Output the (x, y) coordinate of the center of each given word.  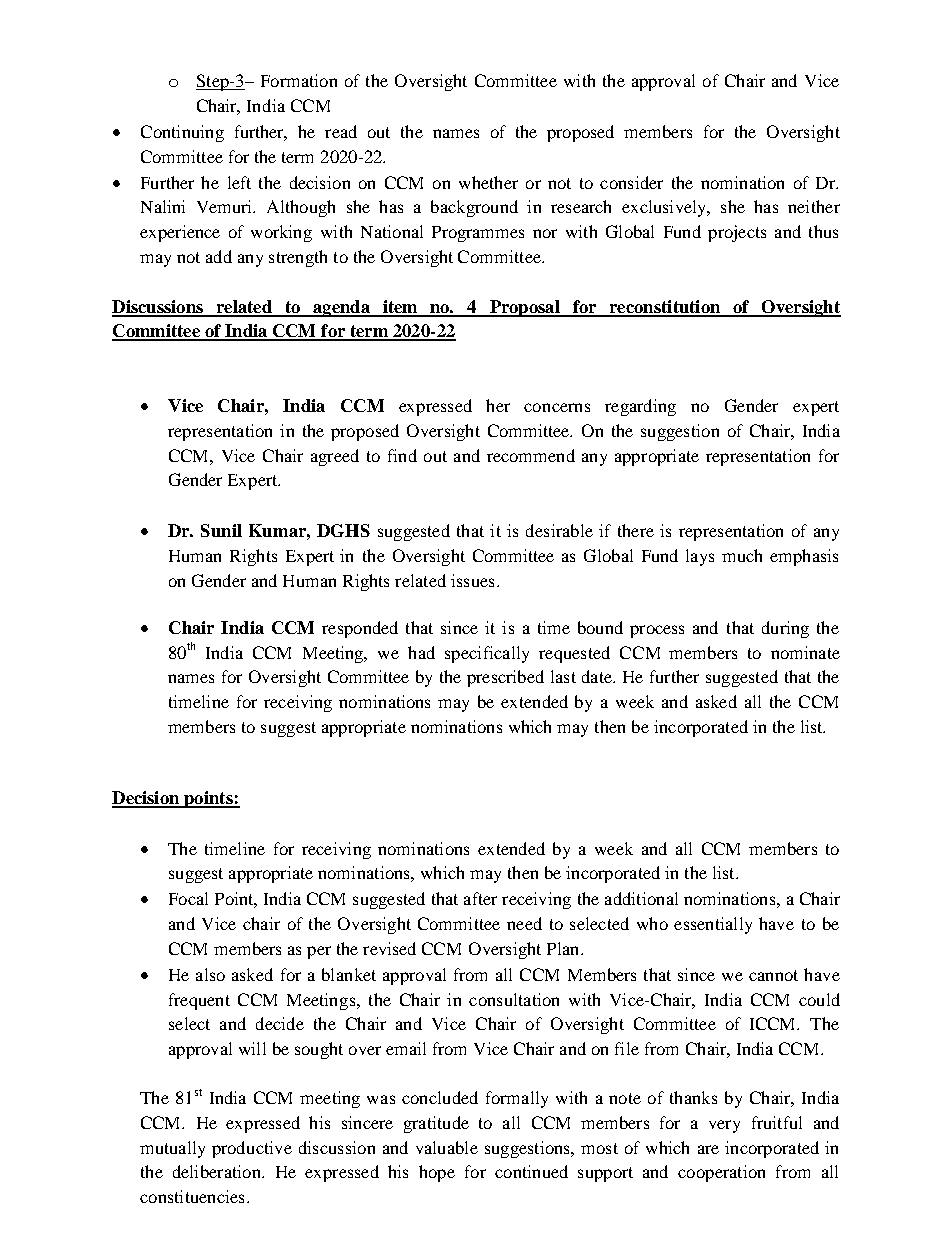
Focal (188, 898)
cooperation (721, 1173)
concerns (557, 407)
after (480, 898)
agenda (341, 308)
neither (814, 206)
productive (252, 1149)
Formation (299, 80)
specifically (487, 654)
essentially (713, 925)
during (785, 629)
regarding (640, 407)
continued (531, 1171)
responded (360, 629)
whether (488, 182)
